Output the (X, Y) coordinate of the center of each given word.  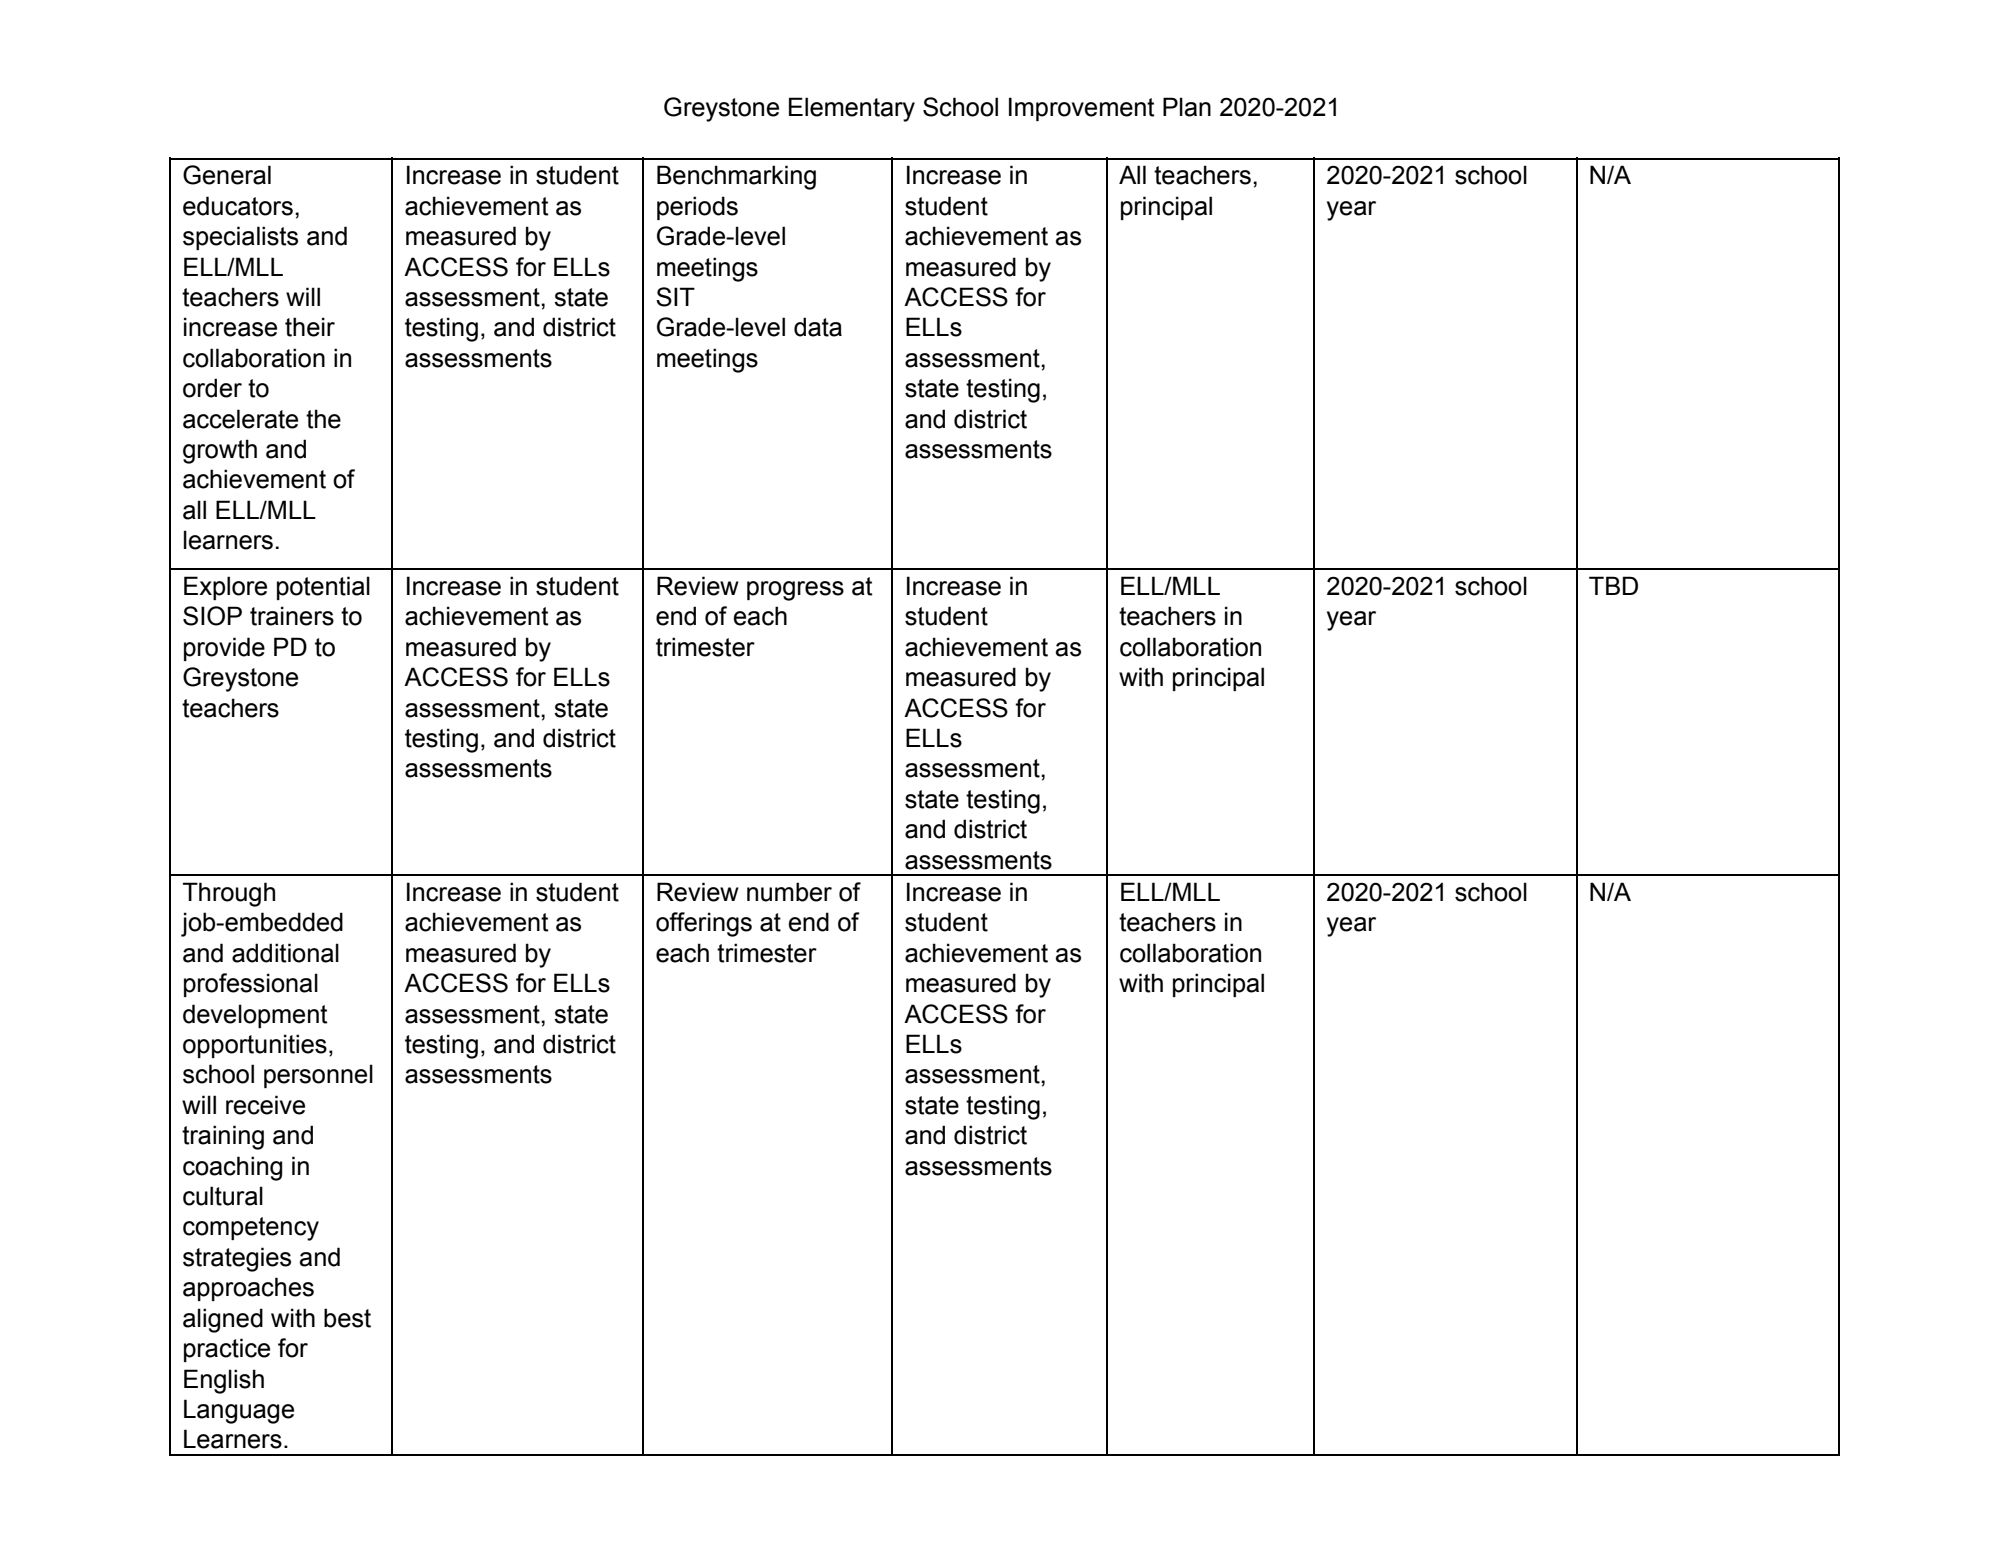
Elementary (852, 109)
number (789, 892)
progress (795, 591)
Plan (1187, 107)
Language (239, 1411)
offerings (704, 924)
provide (224, 649)
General (227, 175)
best (347, 1318)
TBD (1613, 585)
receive (265, 1105)
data (818, 327)
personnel (318, 1076)
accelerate (240, 419)
